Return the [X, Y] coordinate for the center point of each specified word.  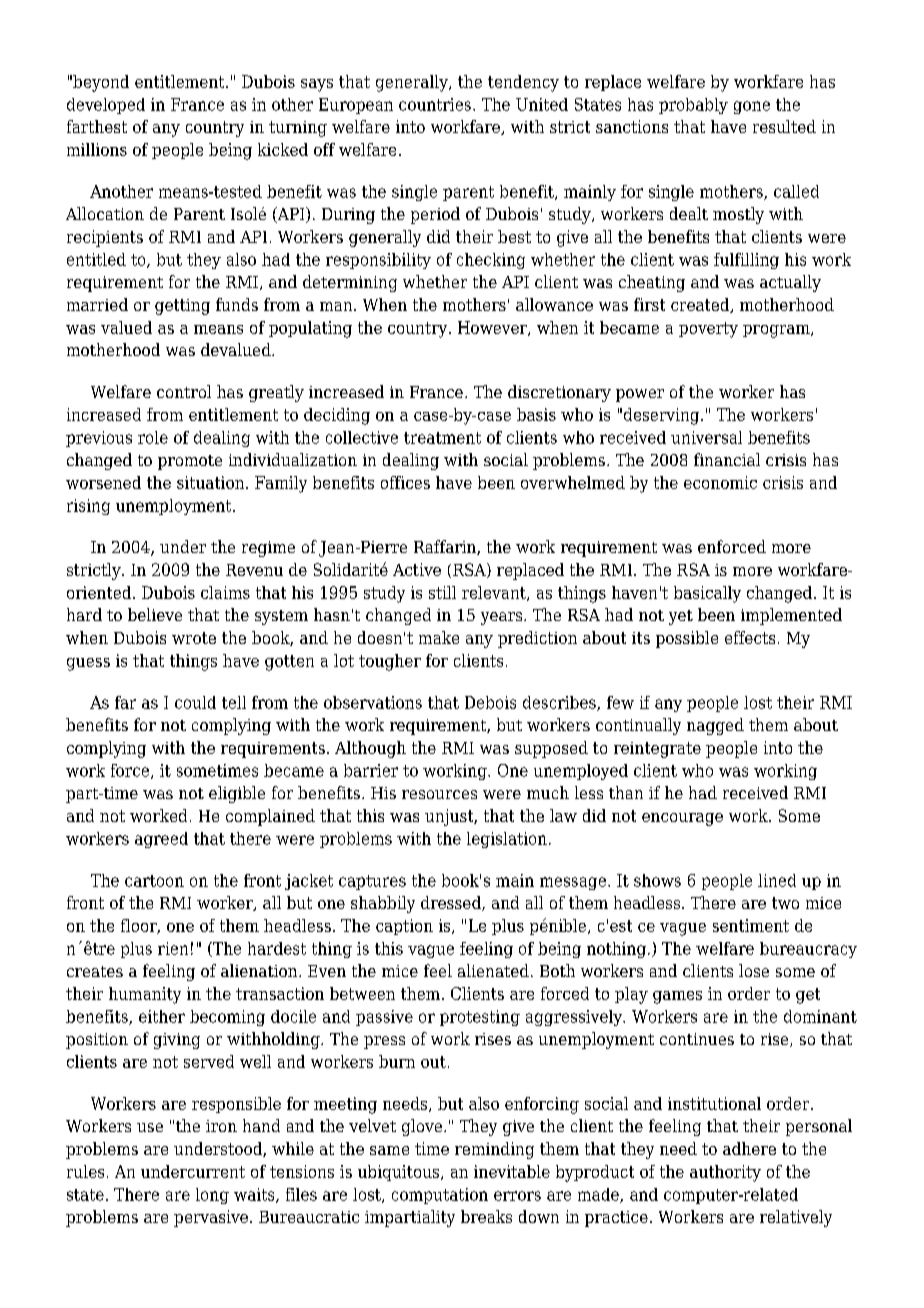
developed [106, 106]
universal [706, 437]
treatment [442, 438]
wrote [194, 638]
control [184, 391]
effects [750, 637]
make [439, 637]
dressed [452, 903]
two [785, 903]
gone [752, 107]
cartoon [154, 881]
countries [435, 104]
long [212, 1196]
